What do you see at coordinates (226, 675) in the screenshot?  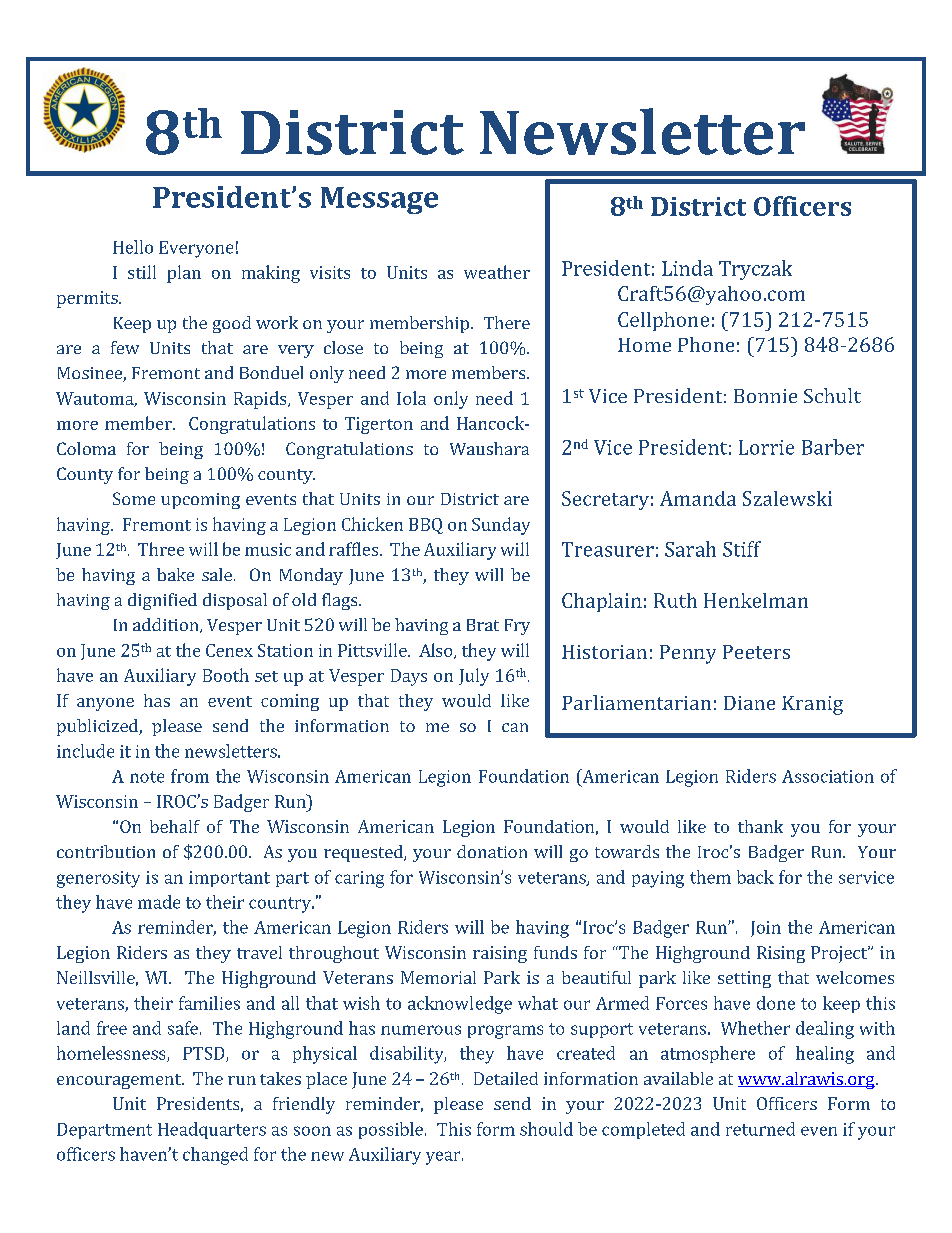 I see `Booth` at bounding box center [226, 675].
